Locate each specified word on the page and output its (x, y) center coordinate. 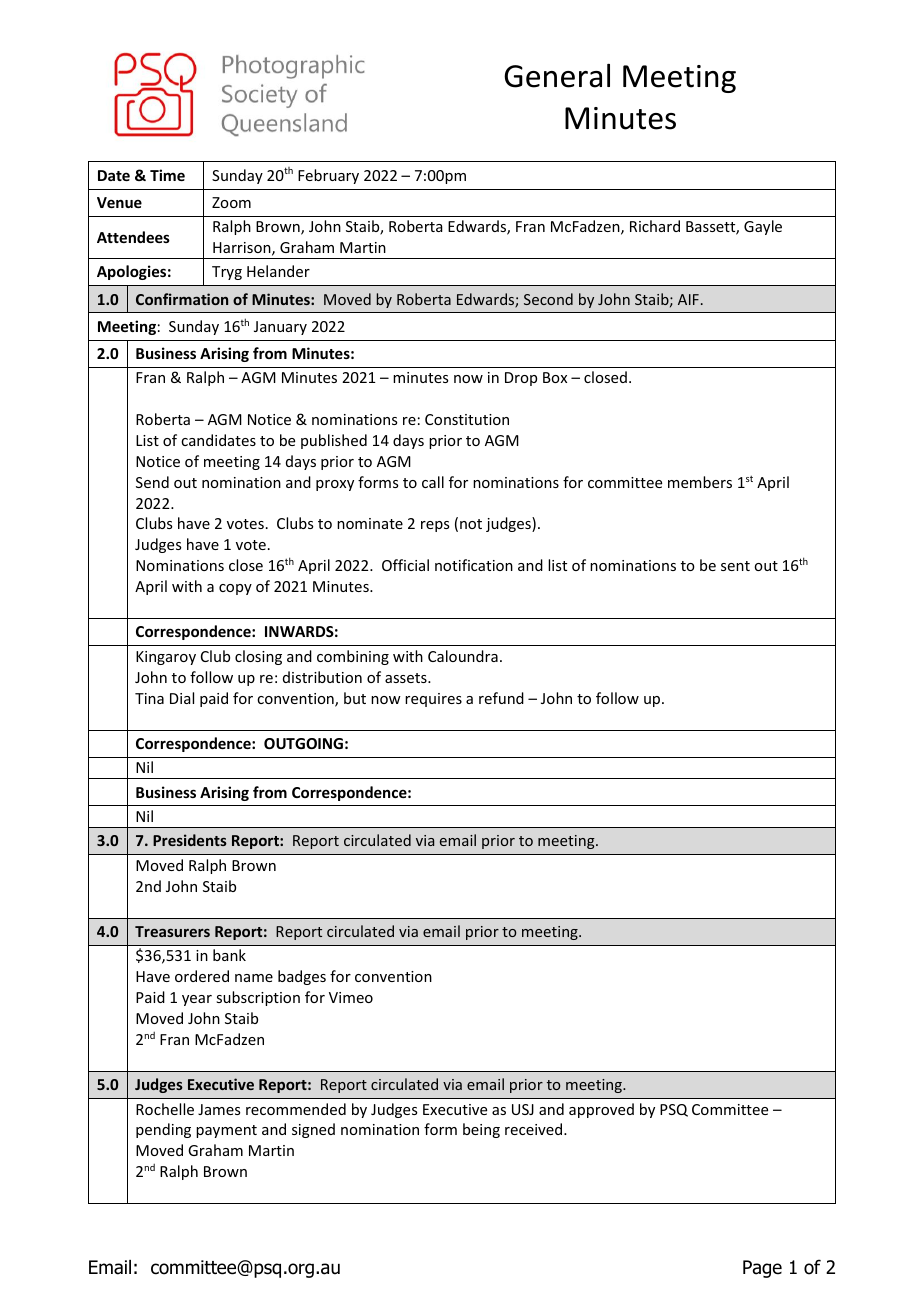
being (481, 1130)
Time (167, 175)
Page (762, 1269)
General (557, 76)
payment (226, 1131)
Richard (655, 226)
